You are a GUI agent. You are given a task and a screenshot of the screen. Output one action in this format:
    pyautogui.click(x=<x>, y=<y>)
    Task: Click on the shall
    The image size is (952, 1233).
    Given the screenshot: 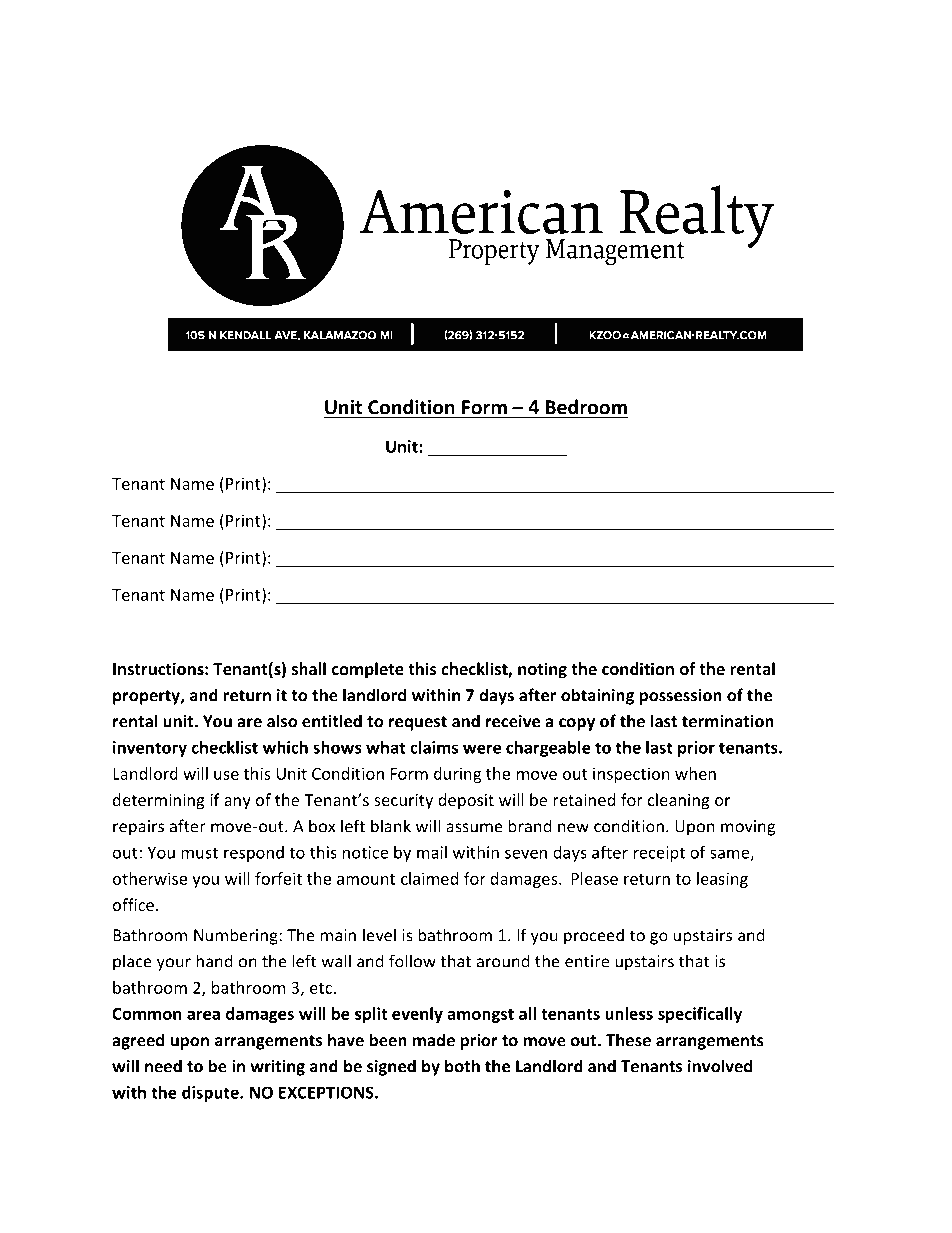 What is the action you would take?
    pyautogui.click(x=309, y=668)
